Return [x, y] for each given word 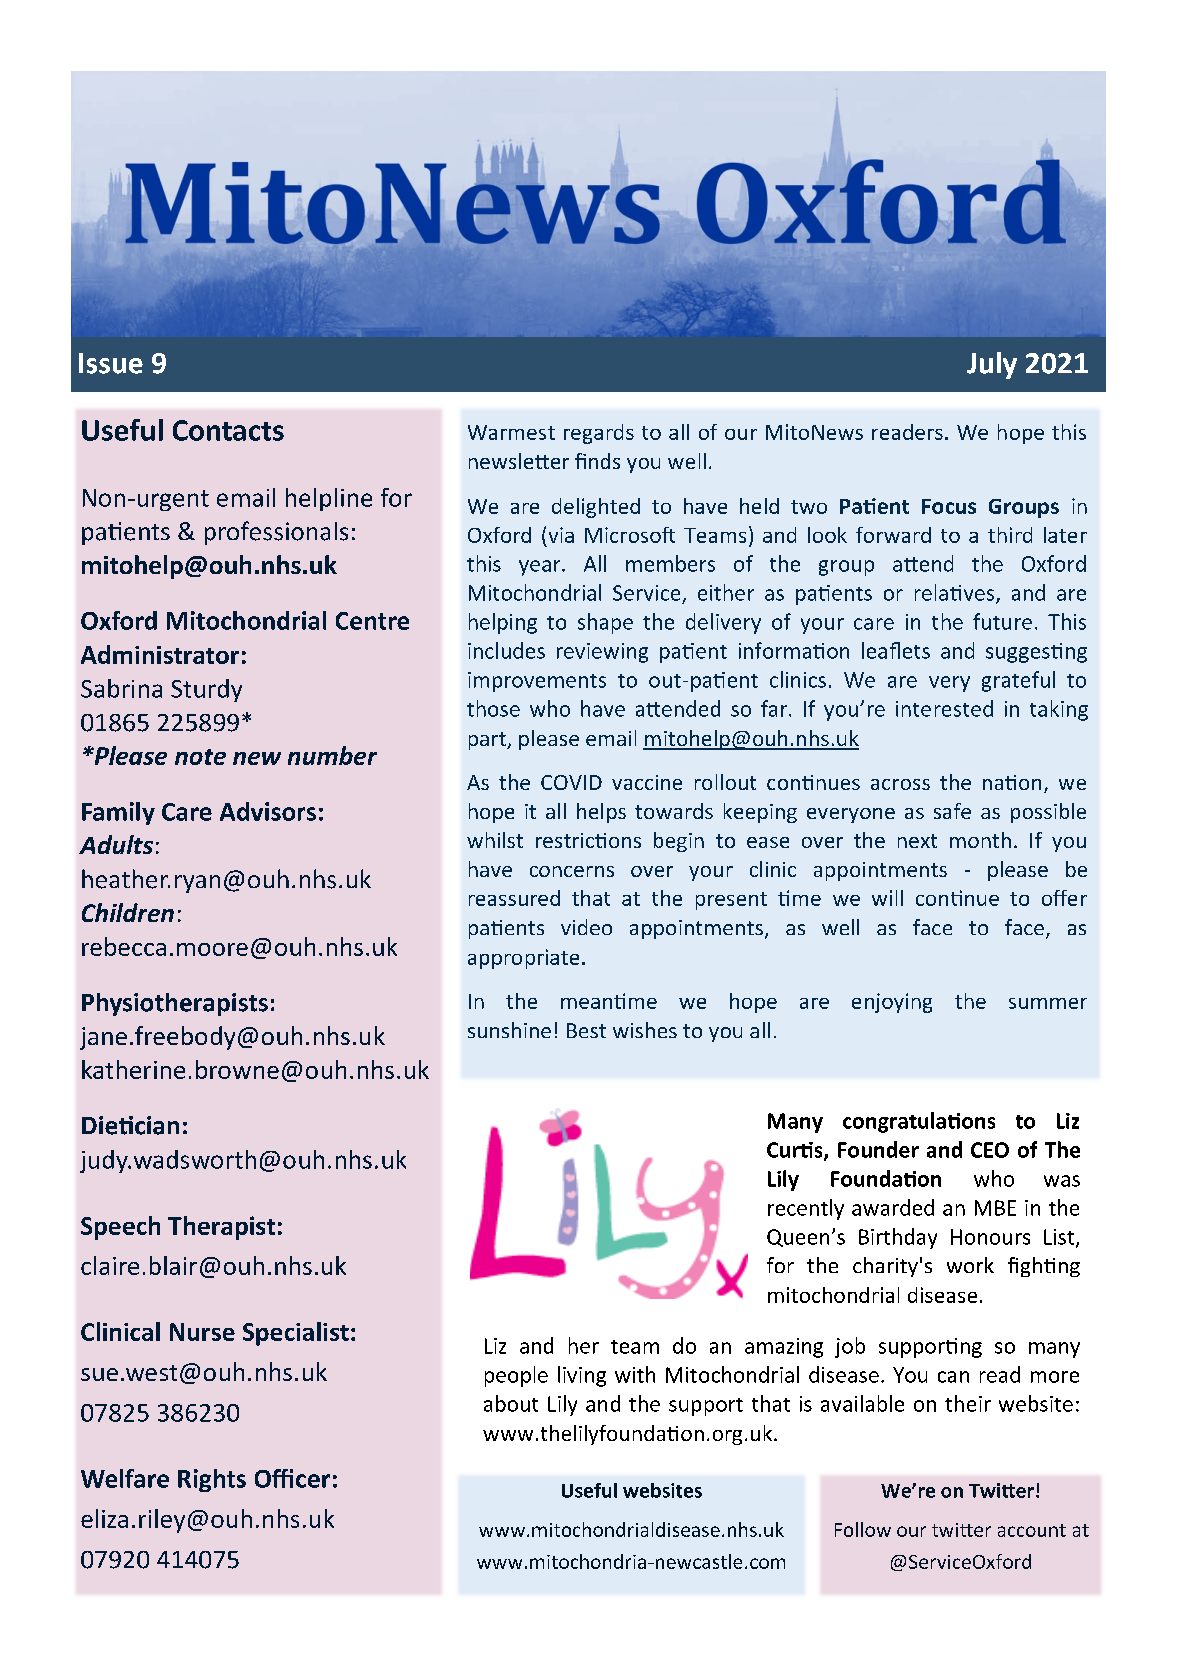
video [586, 927]
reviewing [602, 653]
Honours [990, 1237]
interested [944, 708]
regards [599, 434]
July [992, 365]
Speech [120, 1228]
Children [128, 912]
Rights [212, 1480]
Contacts [228, 430]
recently [806, 1209]
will [887, 898]
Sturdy [206, 690]
